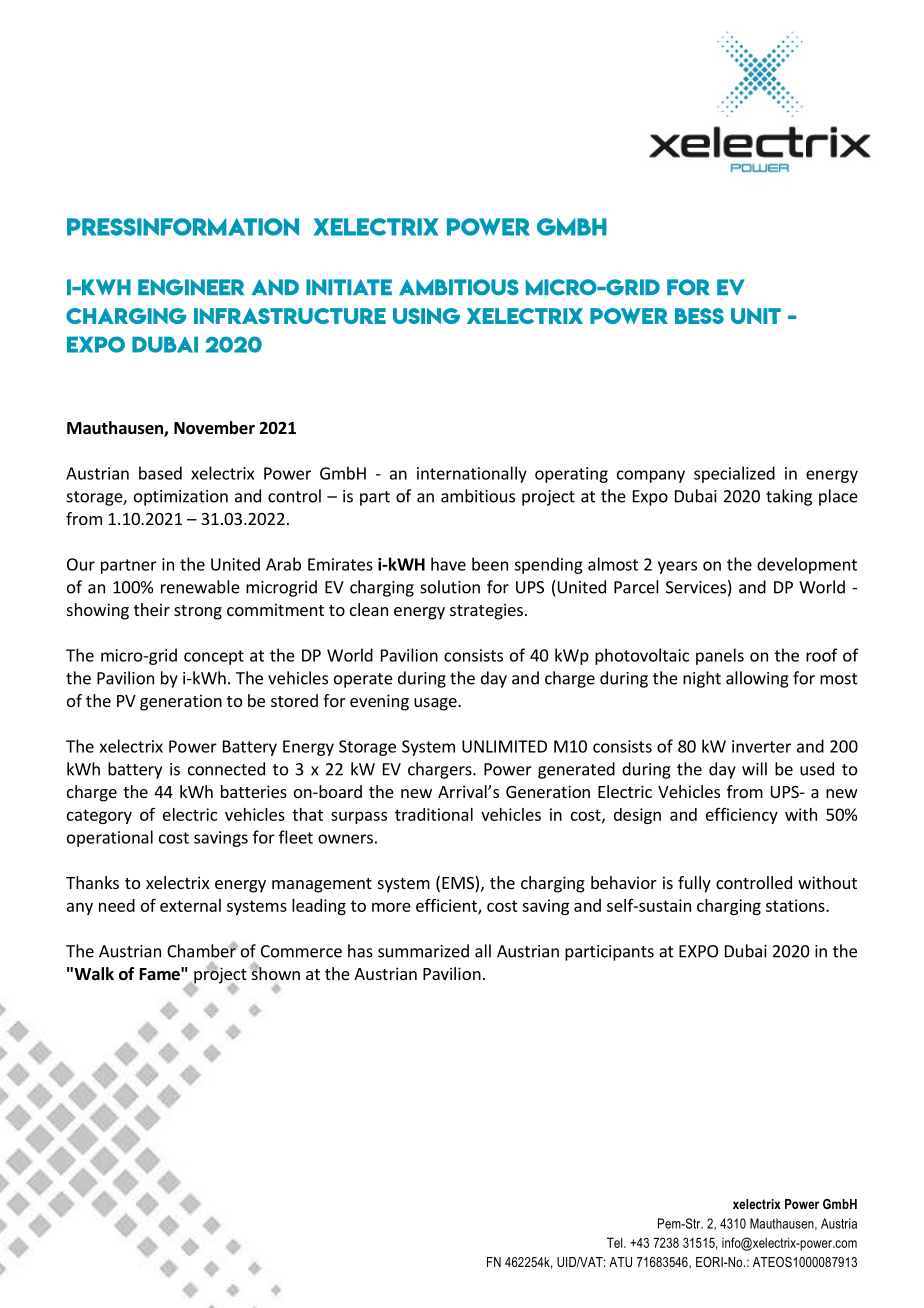 The height and width of the screenshot is (1308, 924). Describe the element at coordinates (796, 905) in the screenshot. I see `stations` at that location.
